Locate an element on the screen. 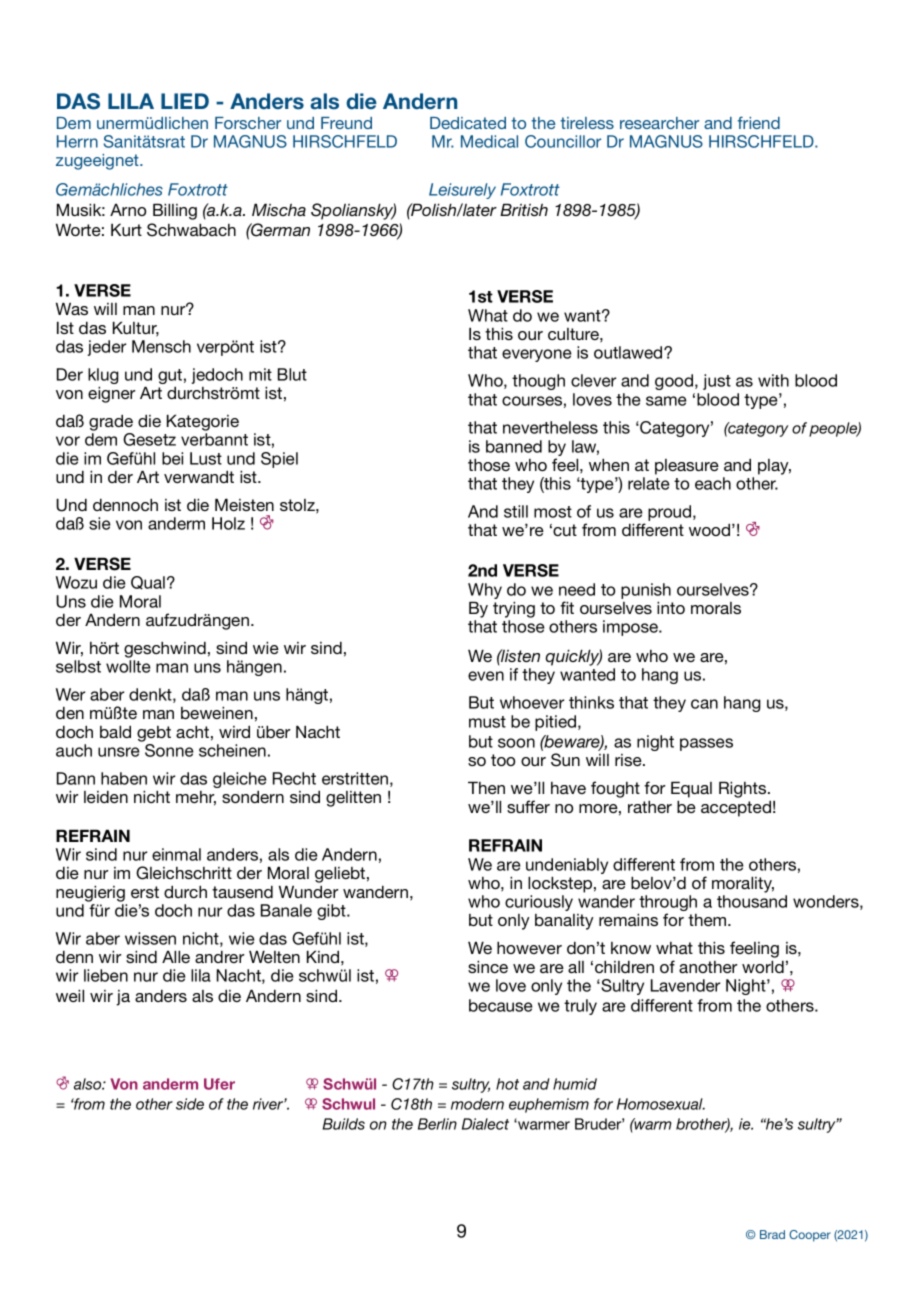 Image resolution: width=924 pixels, height=1308 pixels. each is located at coordinates (713, 483).
